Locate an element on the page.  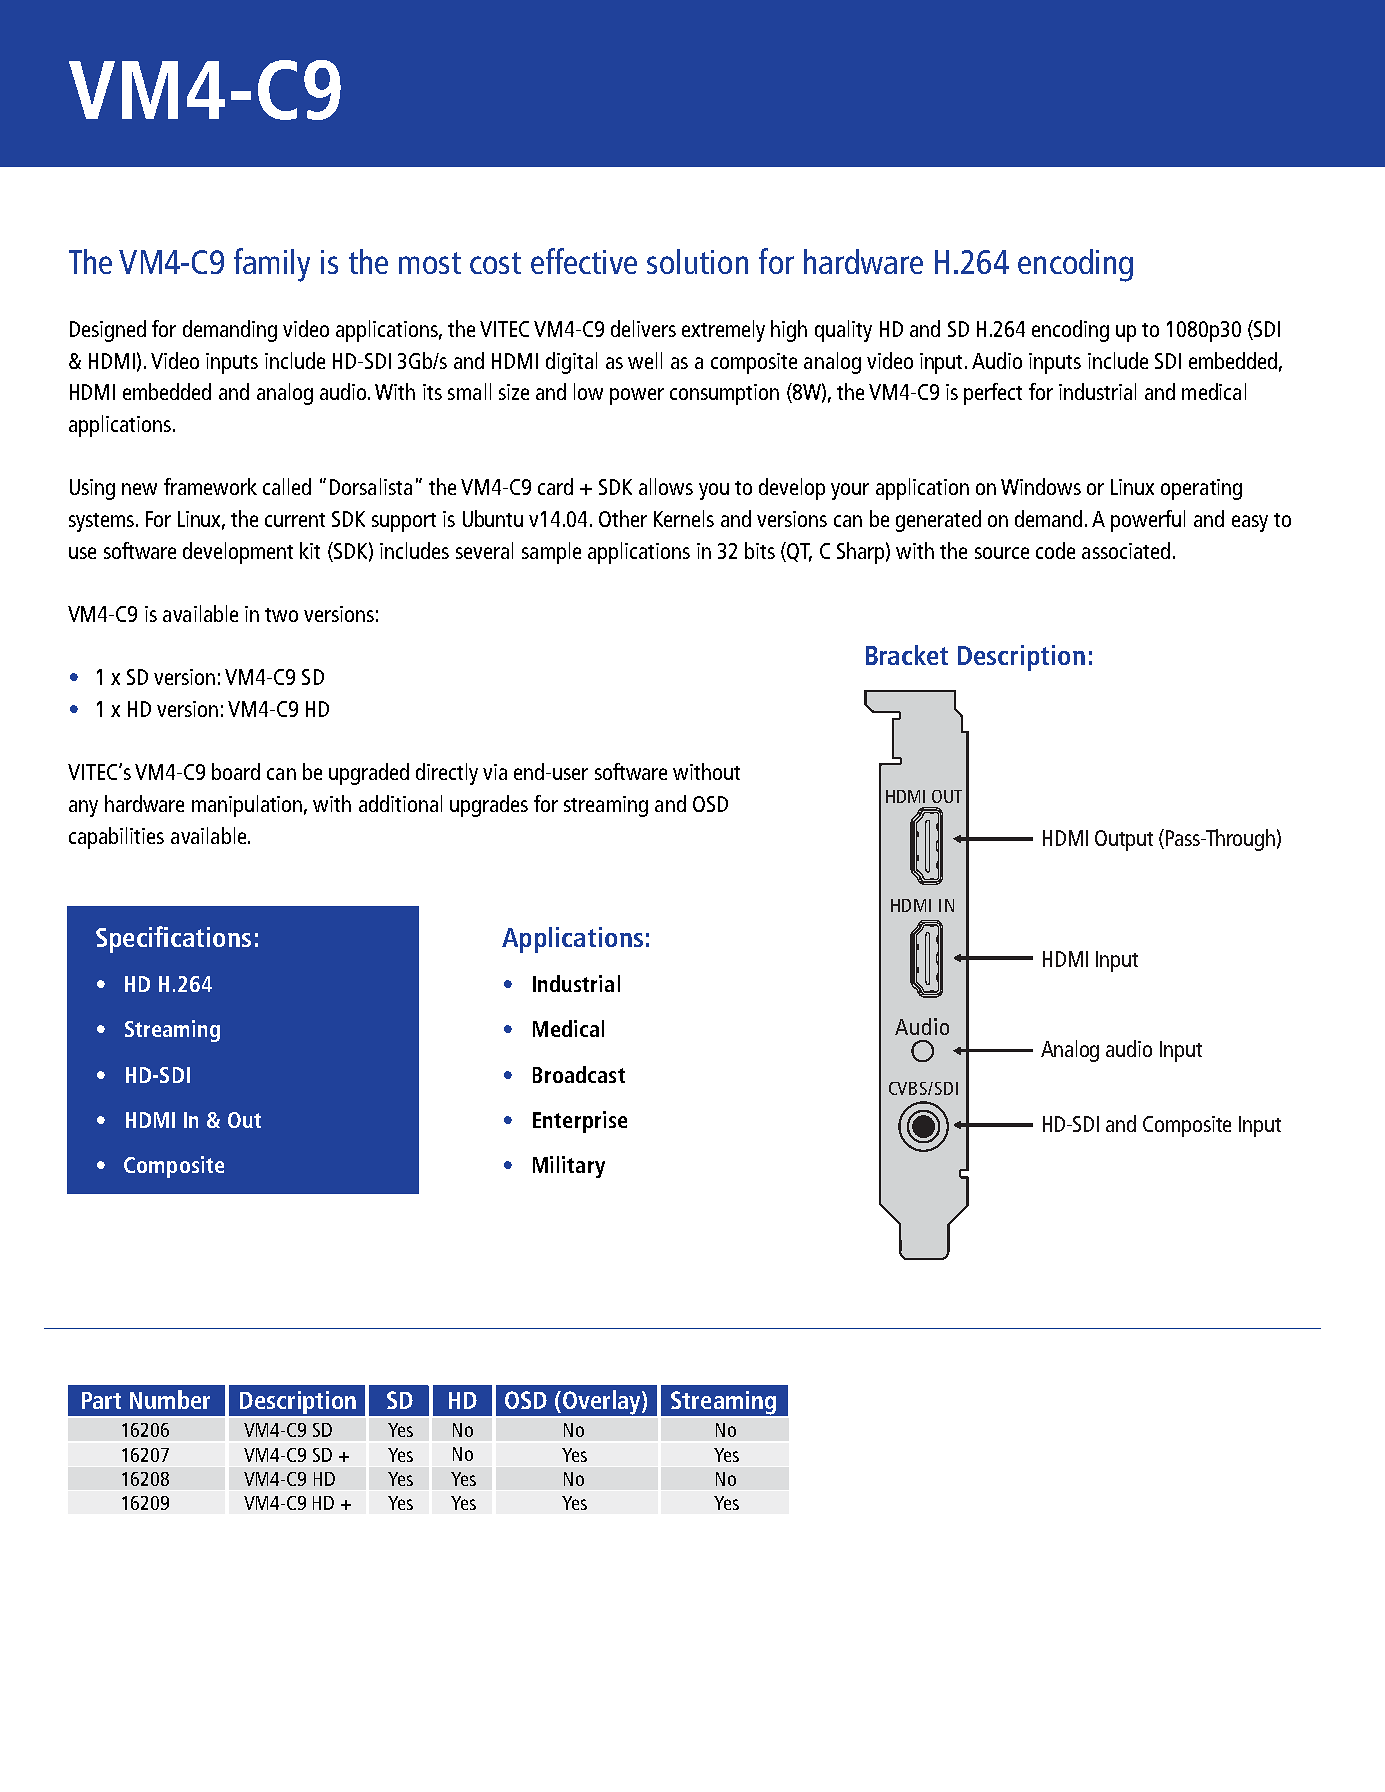
Enterprise is located at coordinates (580, 1122).
